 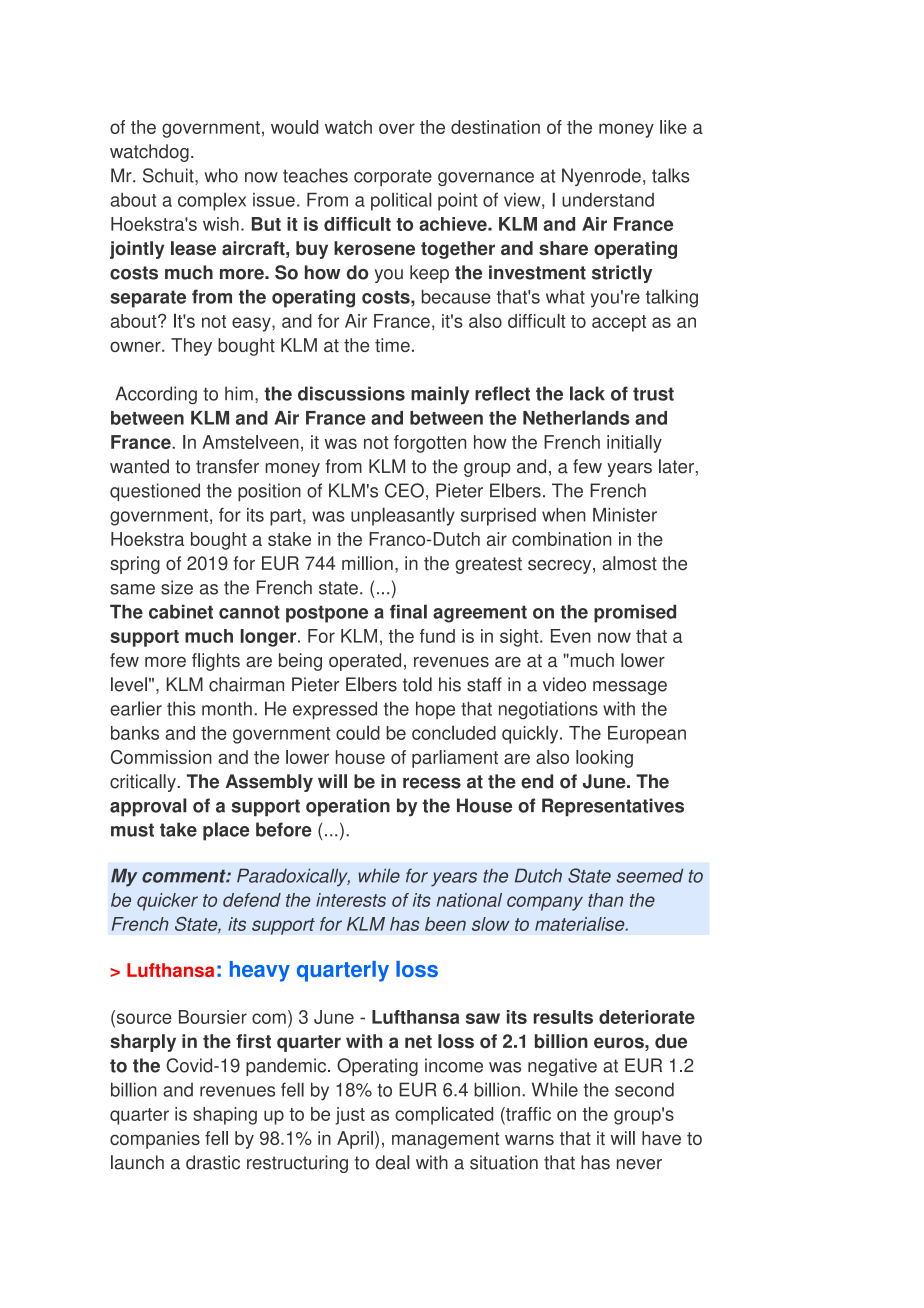 What do you see at coordinates (639, 1164) in the page?
I see `never` at bounding box center [639, 1164].
